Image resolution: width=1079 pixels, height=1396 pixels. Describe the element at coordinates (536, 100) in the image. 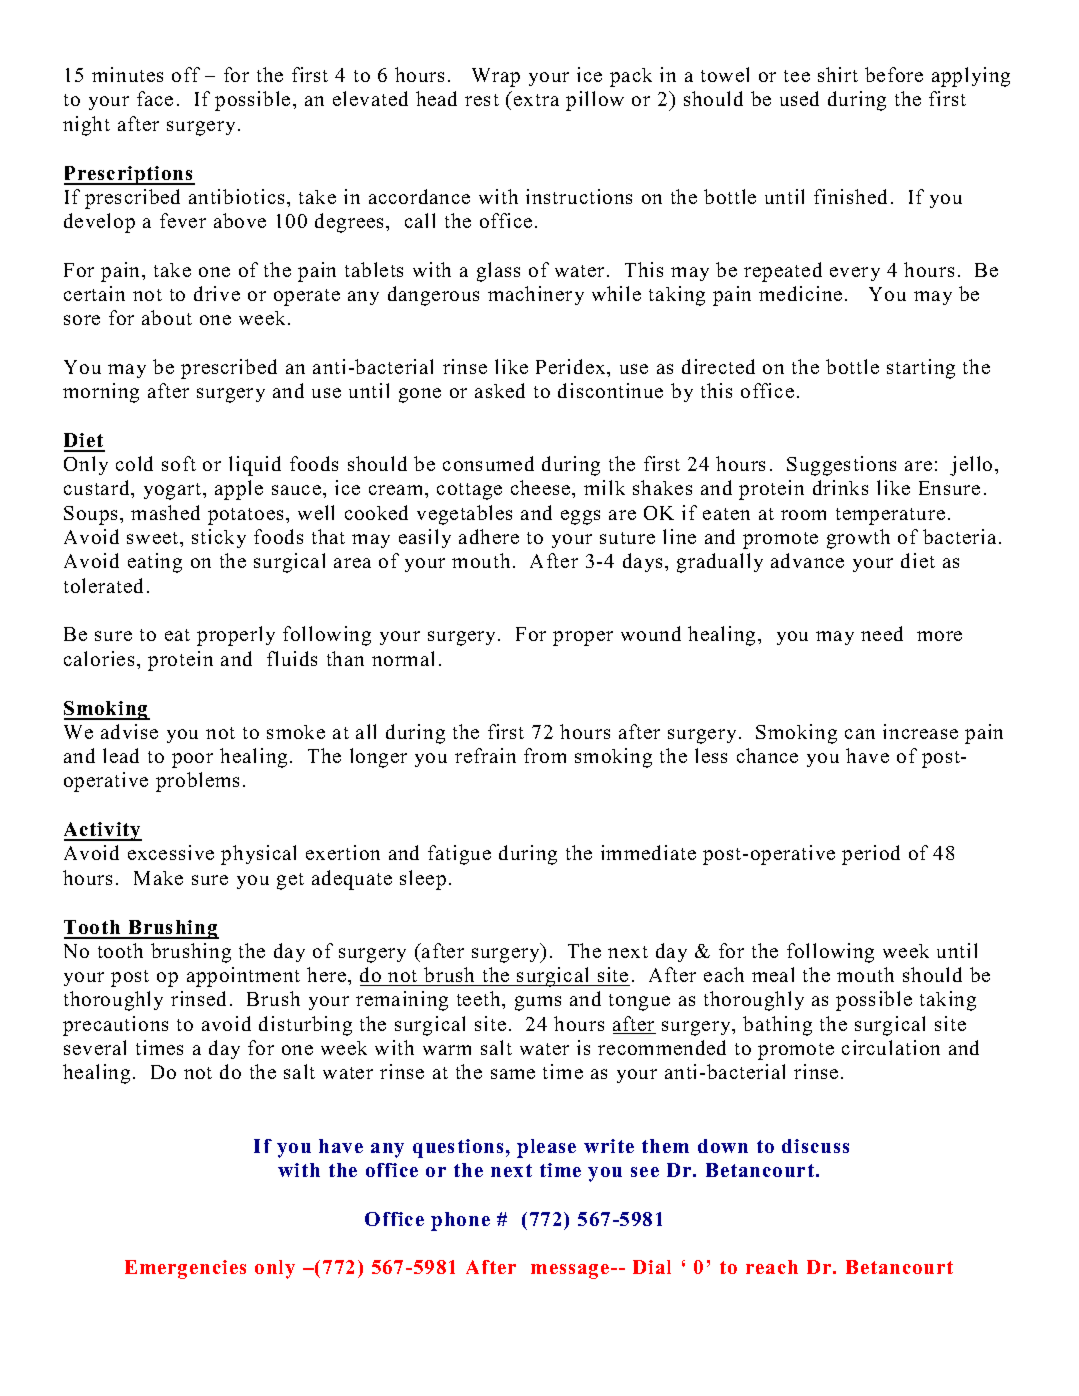

I see `extra` at that location.
